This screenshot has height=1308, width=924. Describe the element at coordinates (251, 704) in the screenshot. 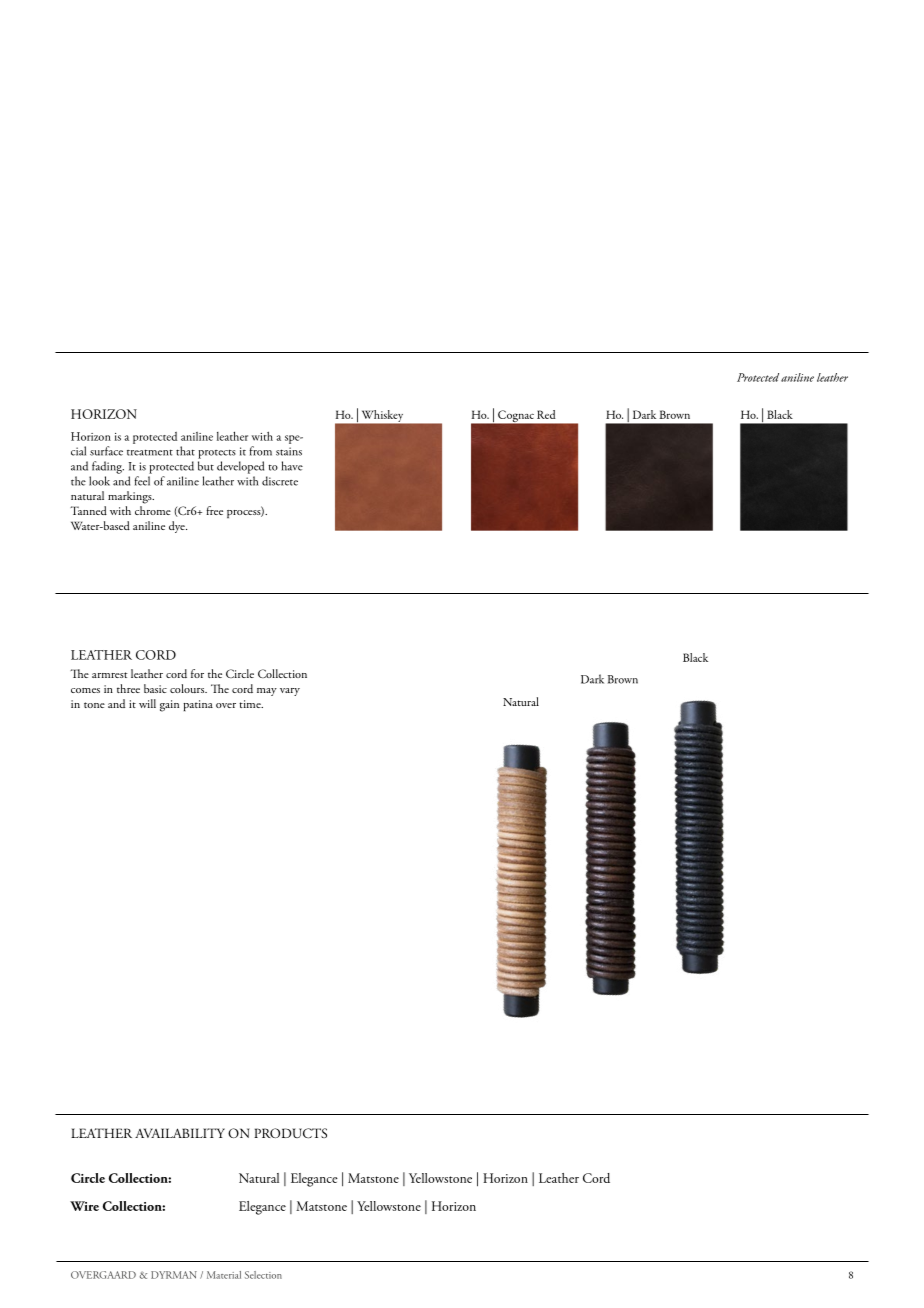

I see `time` at that location.
